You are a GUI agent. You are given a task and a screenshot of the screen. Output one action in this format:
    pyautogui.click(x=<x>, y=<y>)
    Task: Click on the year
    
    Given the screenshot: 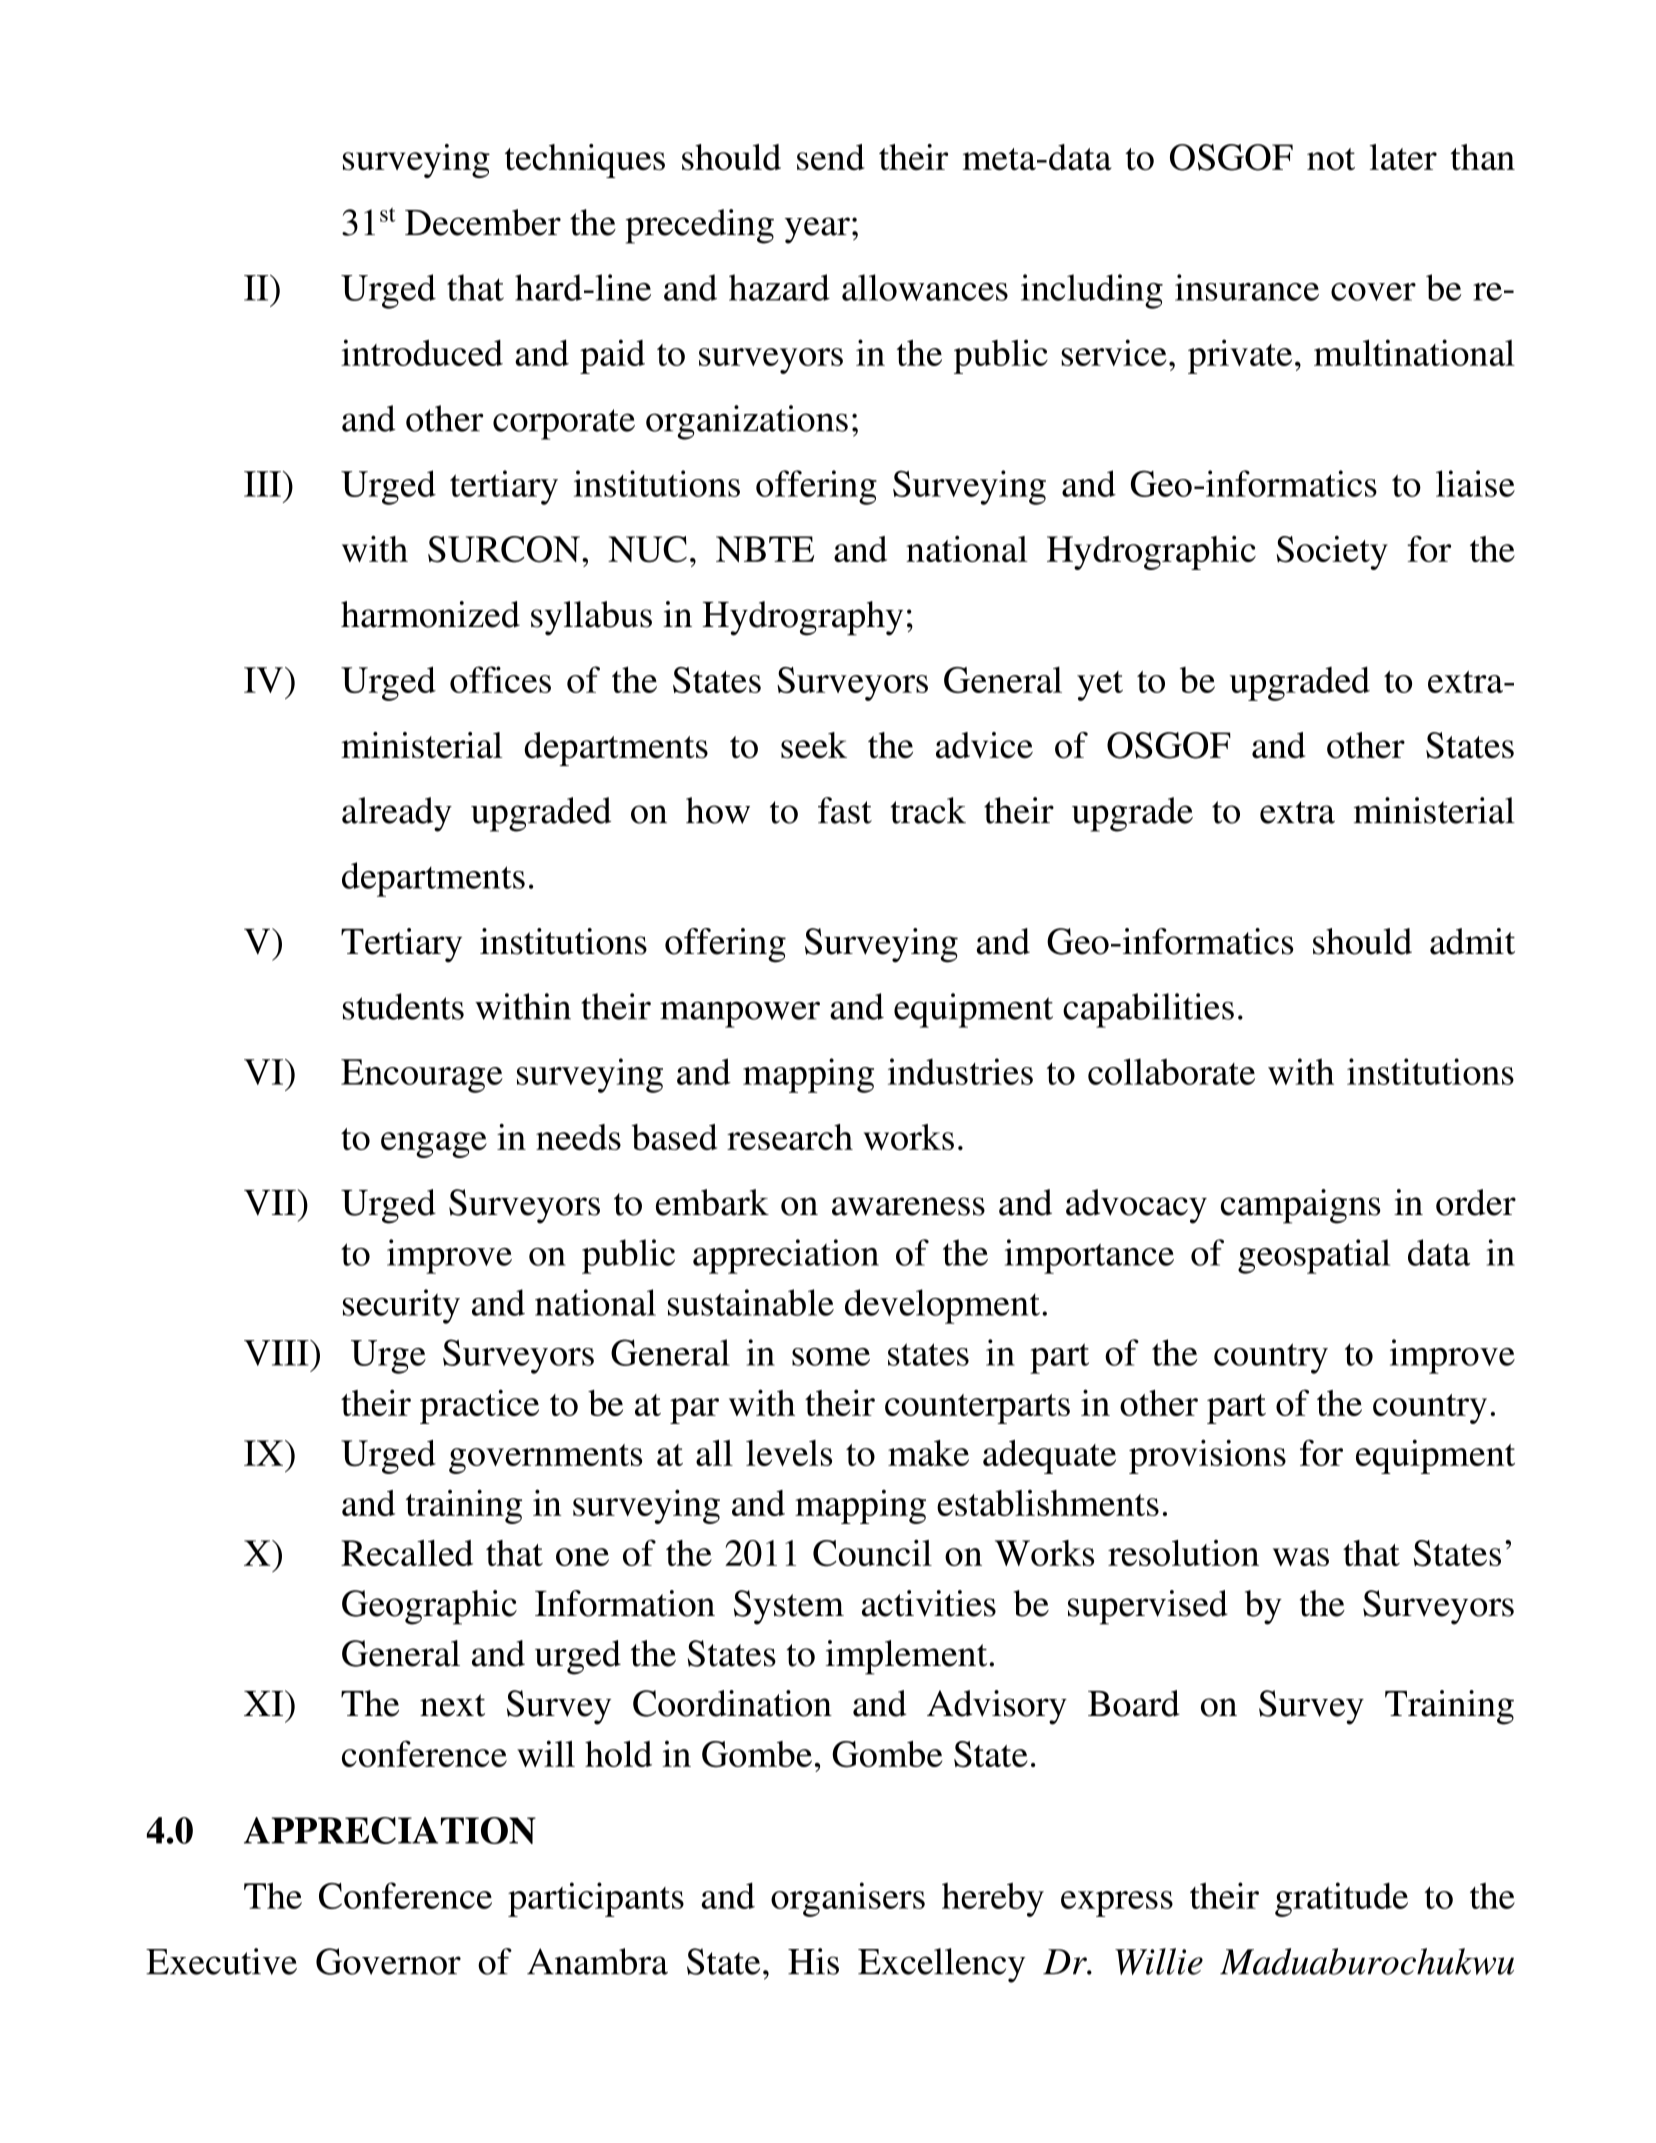 What is the action you would take?
    pyautogui.click(x=817, y=230)
